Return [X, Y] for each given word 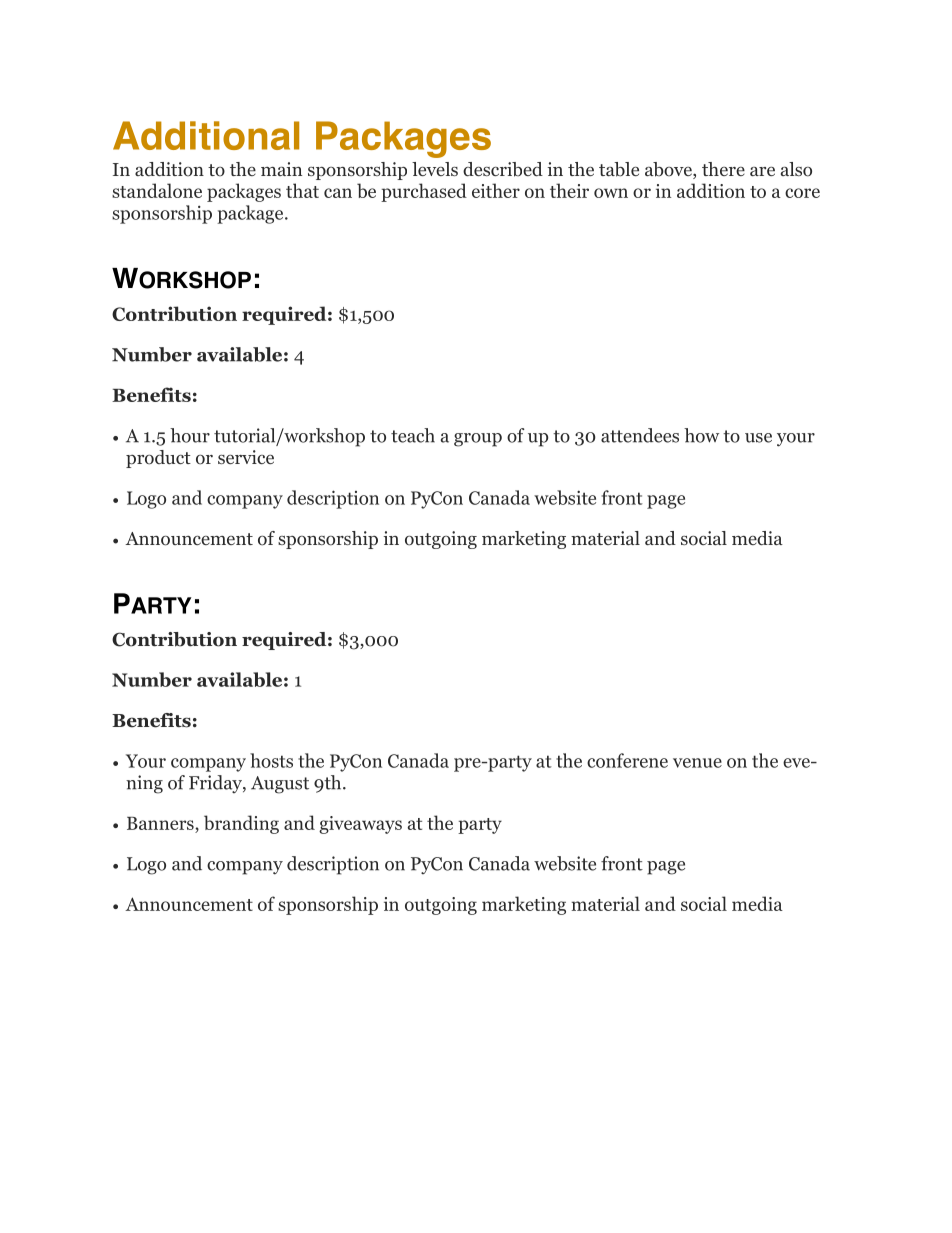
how [701, 435]
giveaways [360, 825]
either [496, 190]
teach [413, 435]
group [478, 440]
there [723, 169]
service [246, 457]
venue [697, 763]
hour [190, 435]
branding [241, 824]
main [281, 169]
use [758, 438]
